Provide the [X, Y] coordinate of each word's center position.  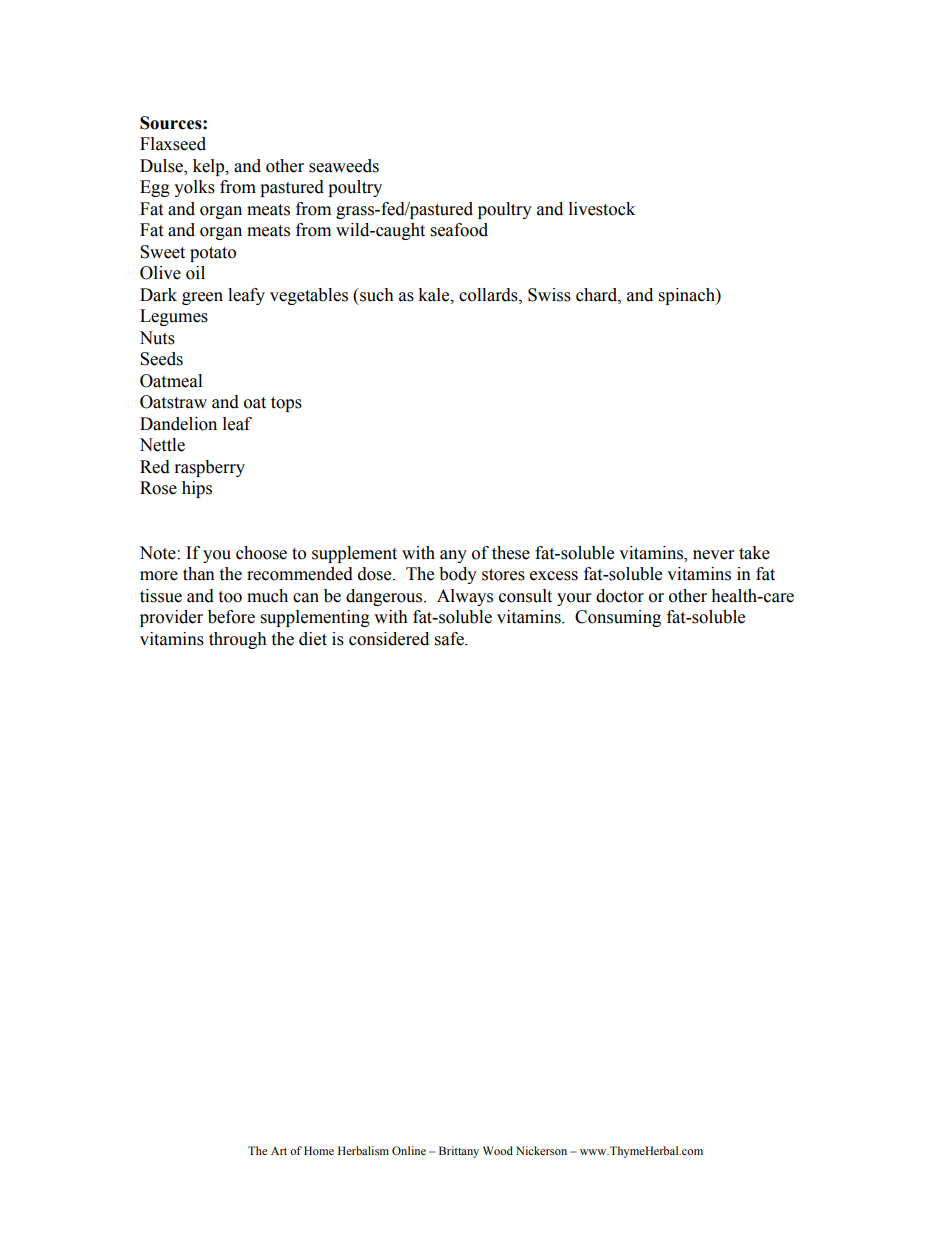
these [511, 553]
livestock [602, 209]
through [238, 640]
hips [197, 489]
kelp [210, 167]
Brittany [459, 1152]
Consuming [618, 618]
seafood [459, 230]
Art [279, 1151]
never [713, 555]
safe [450, 639]
